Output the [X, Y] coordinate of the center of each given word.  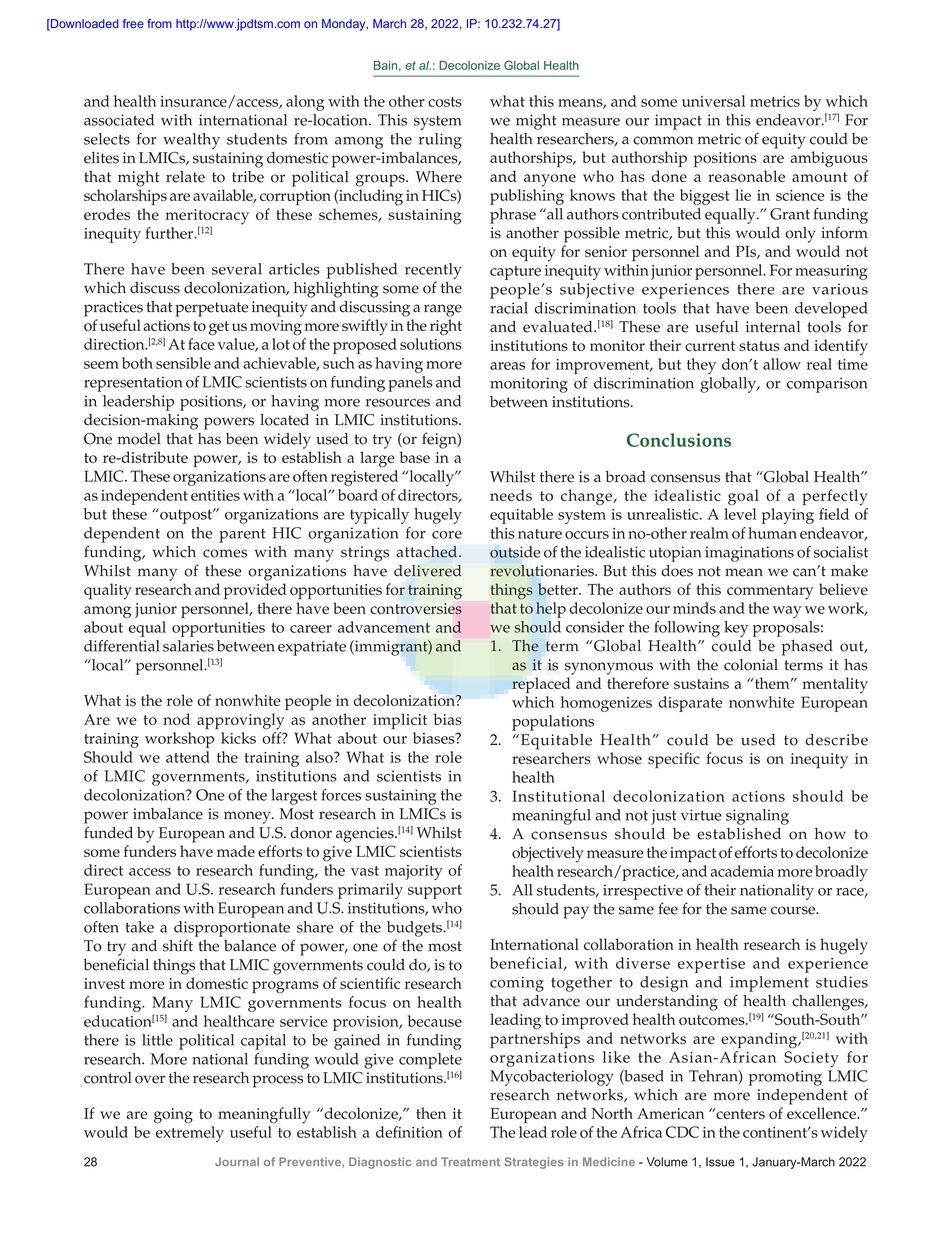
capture [515, 273]
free [133, 23]
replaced [541, 685]
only [800, 235]
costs [445, 102]
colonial [751, 665]
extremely [190, 1134]
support [435, 892]
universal [713, 101]
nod [176, 719]
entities [215, 495]
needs [511, 495]
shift [178, 945]
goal [743, 497]
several [237, 269]
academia [742, 871]
